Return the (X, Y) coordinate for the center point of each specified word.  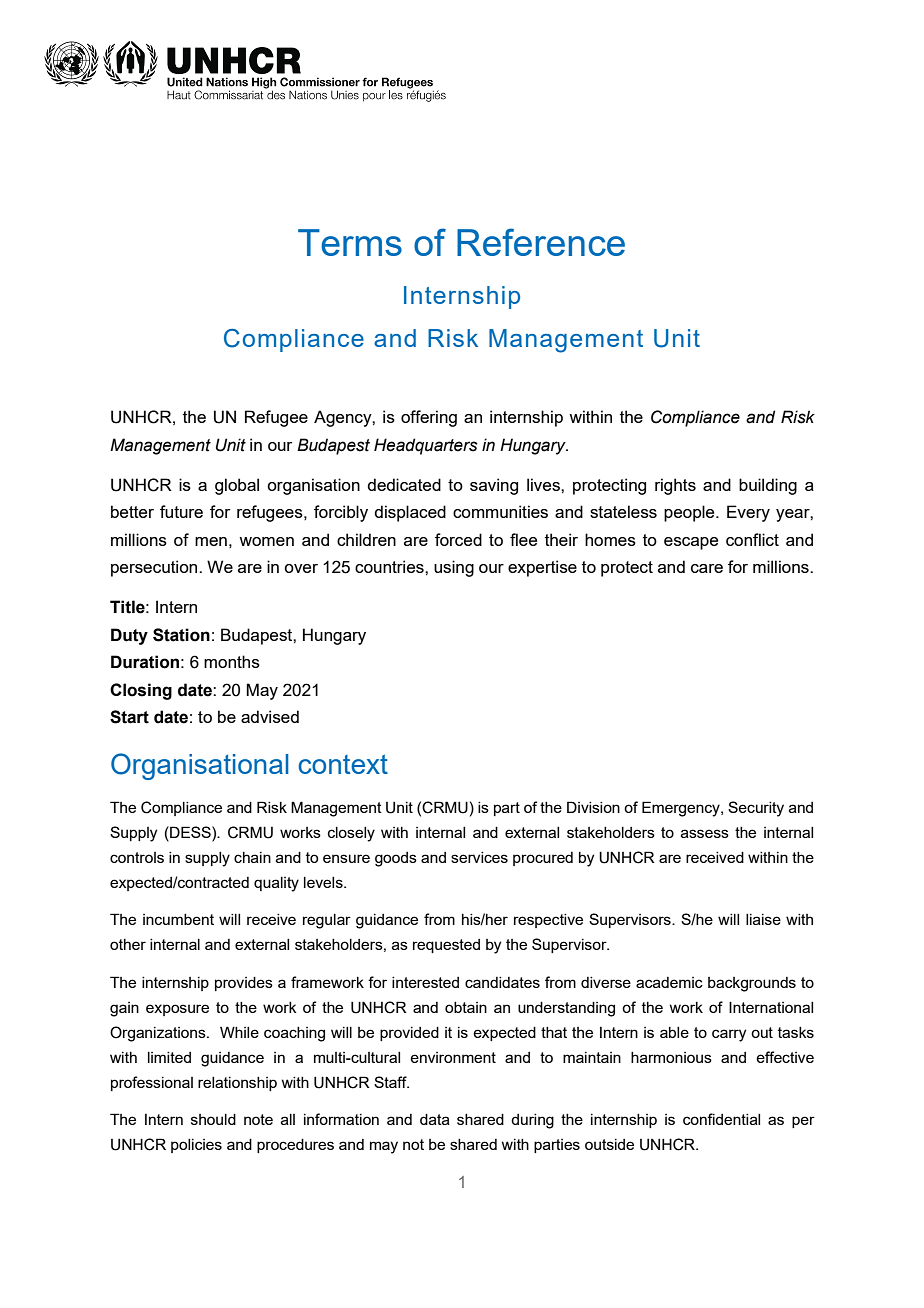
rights (675, 486)
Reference (541, 242)
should (213, 1119)
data (435, 1119)
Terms (350, 242)
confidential (721, 1119)
